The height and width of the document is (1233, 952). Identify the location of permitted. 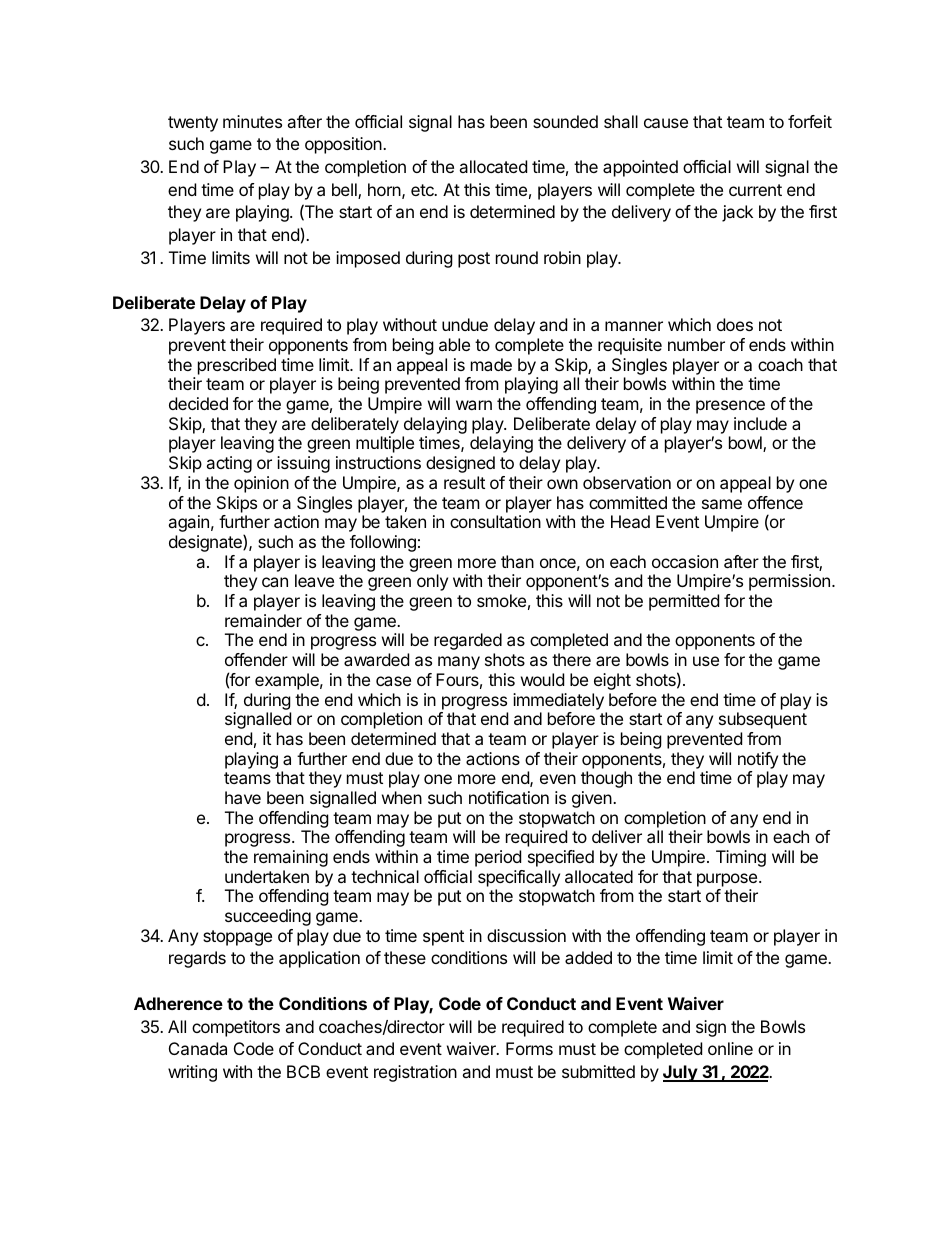
(684, 602).
